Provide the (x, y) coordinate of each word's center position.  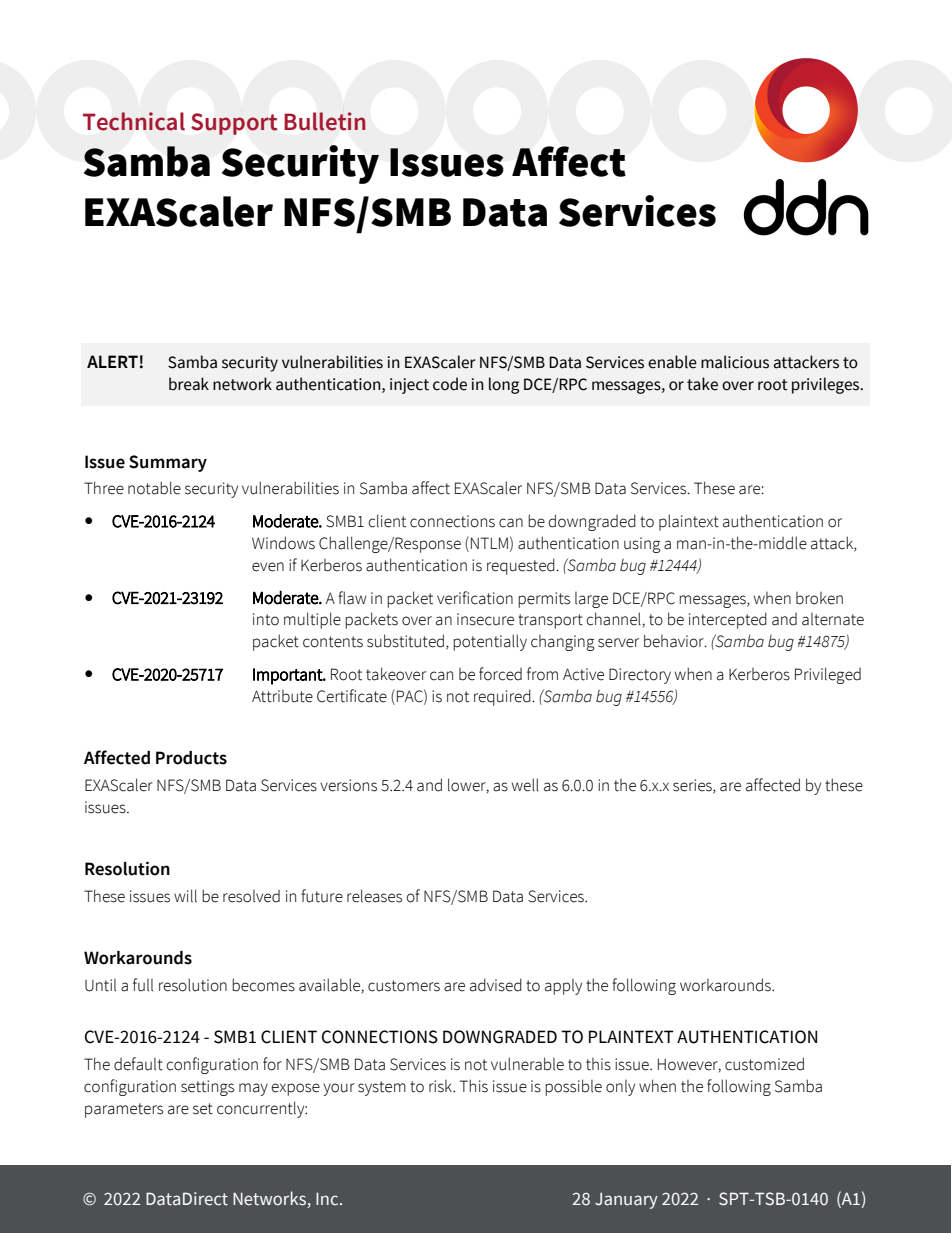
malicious (735, 362)
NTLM (489, 543)
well (525, 785)
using (642, 545)
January (626, 1201)
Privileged (828, 675)
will (185, 895)
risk (442, 1086)
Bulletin (325, 121)
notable (154, 488)
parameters (124, 1110)
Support (234, 124)
